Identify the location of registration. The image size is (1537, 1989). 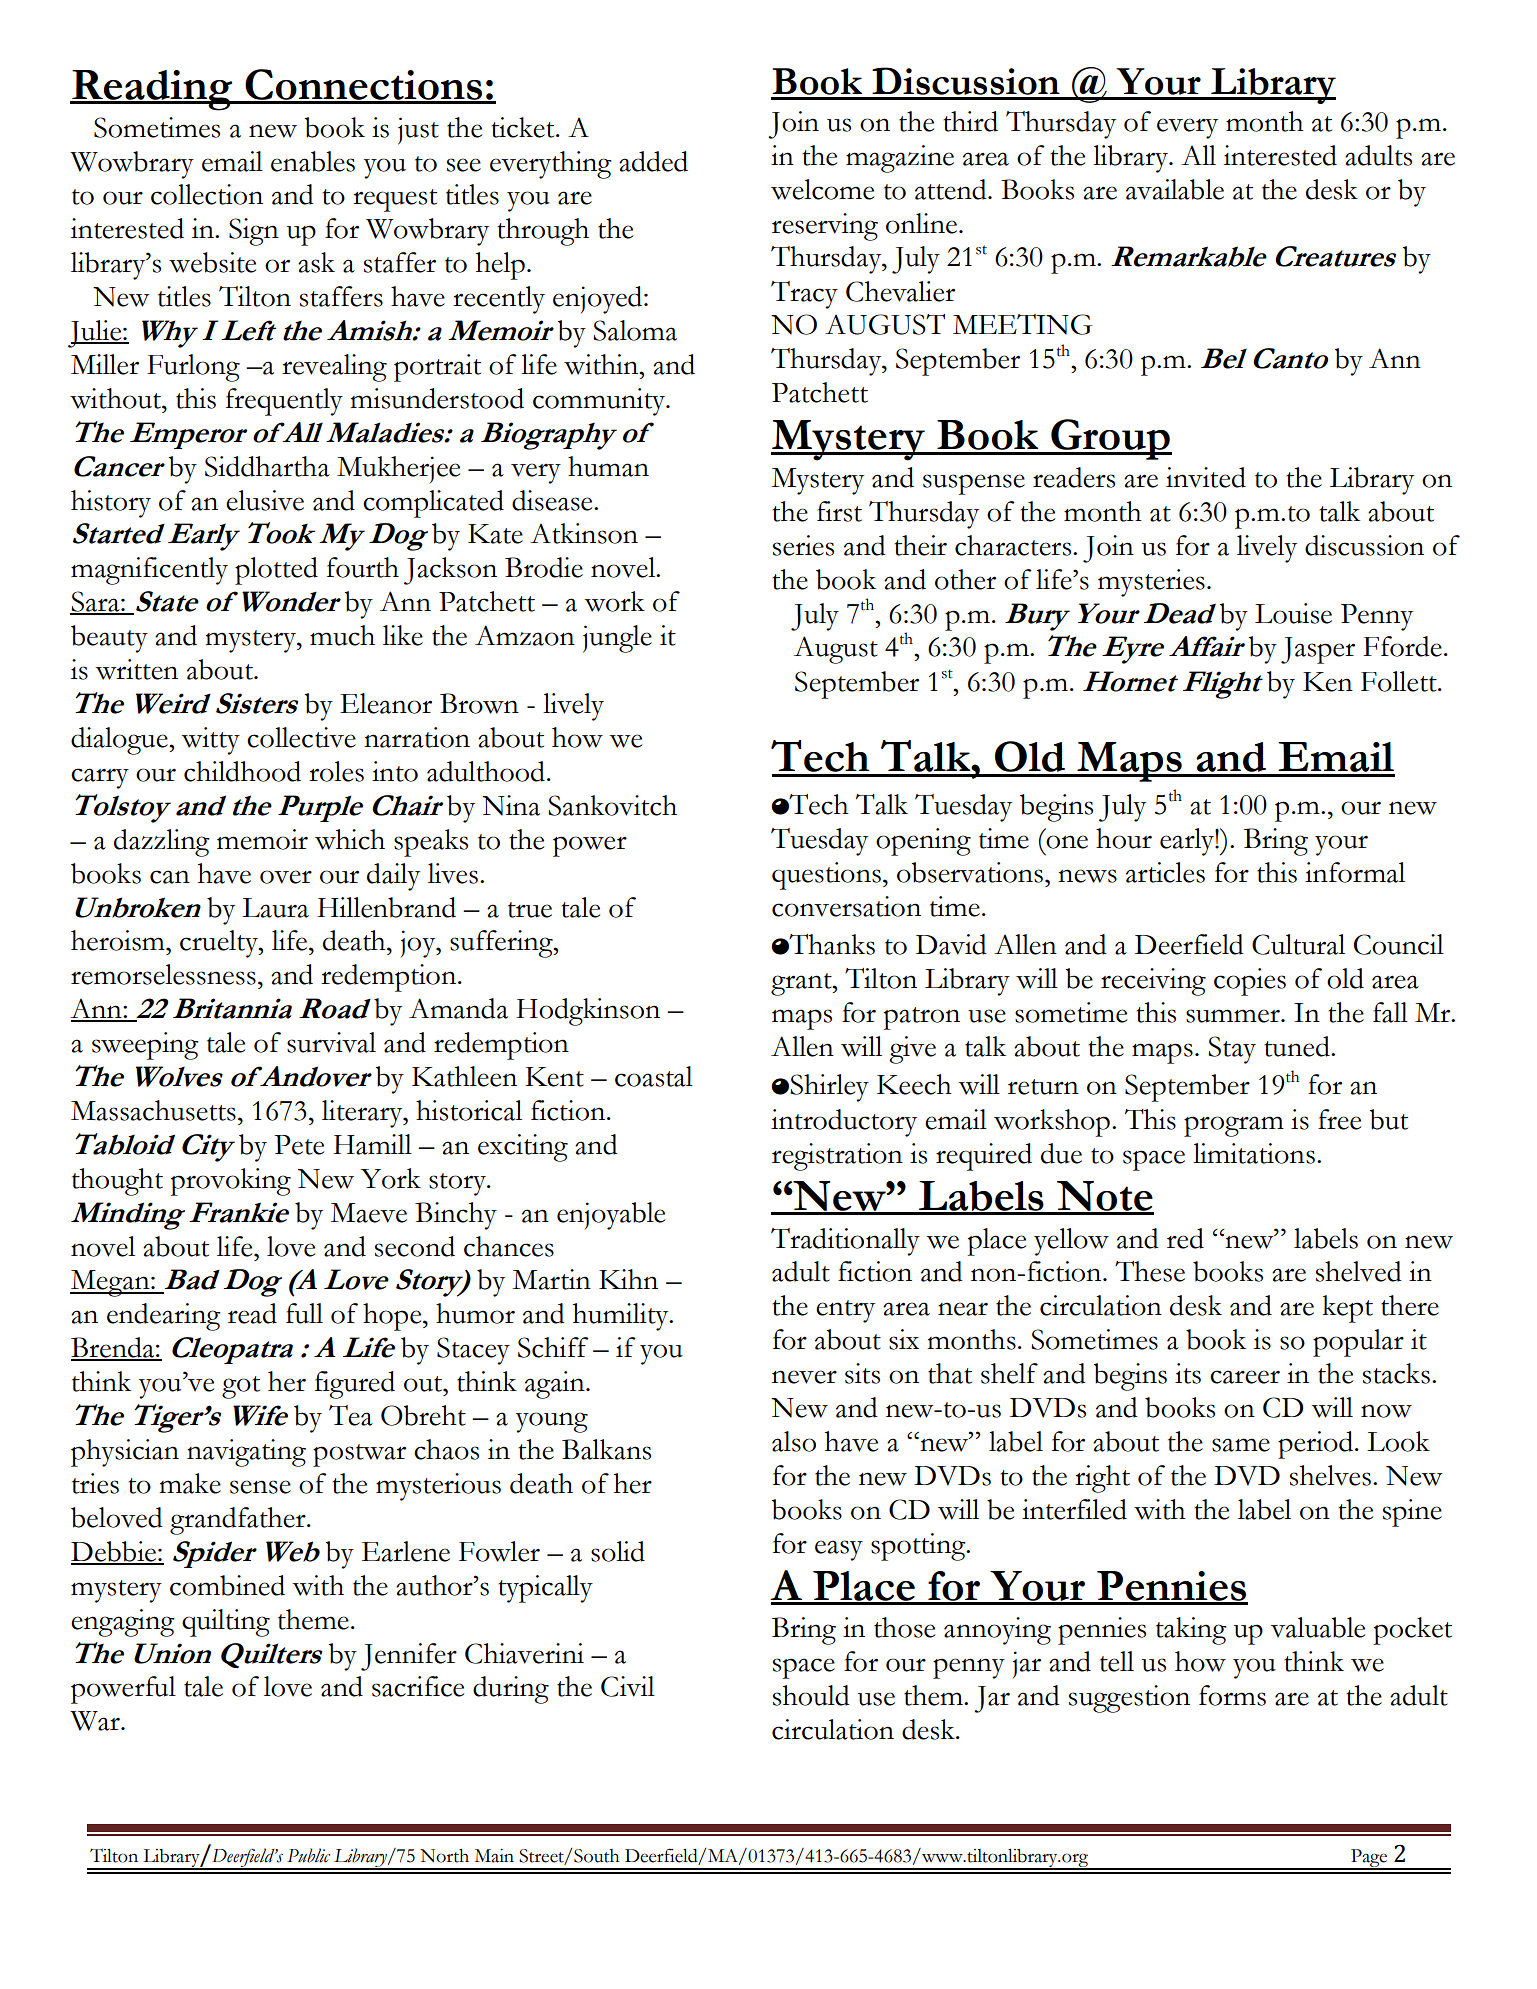
(837, 1157).
